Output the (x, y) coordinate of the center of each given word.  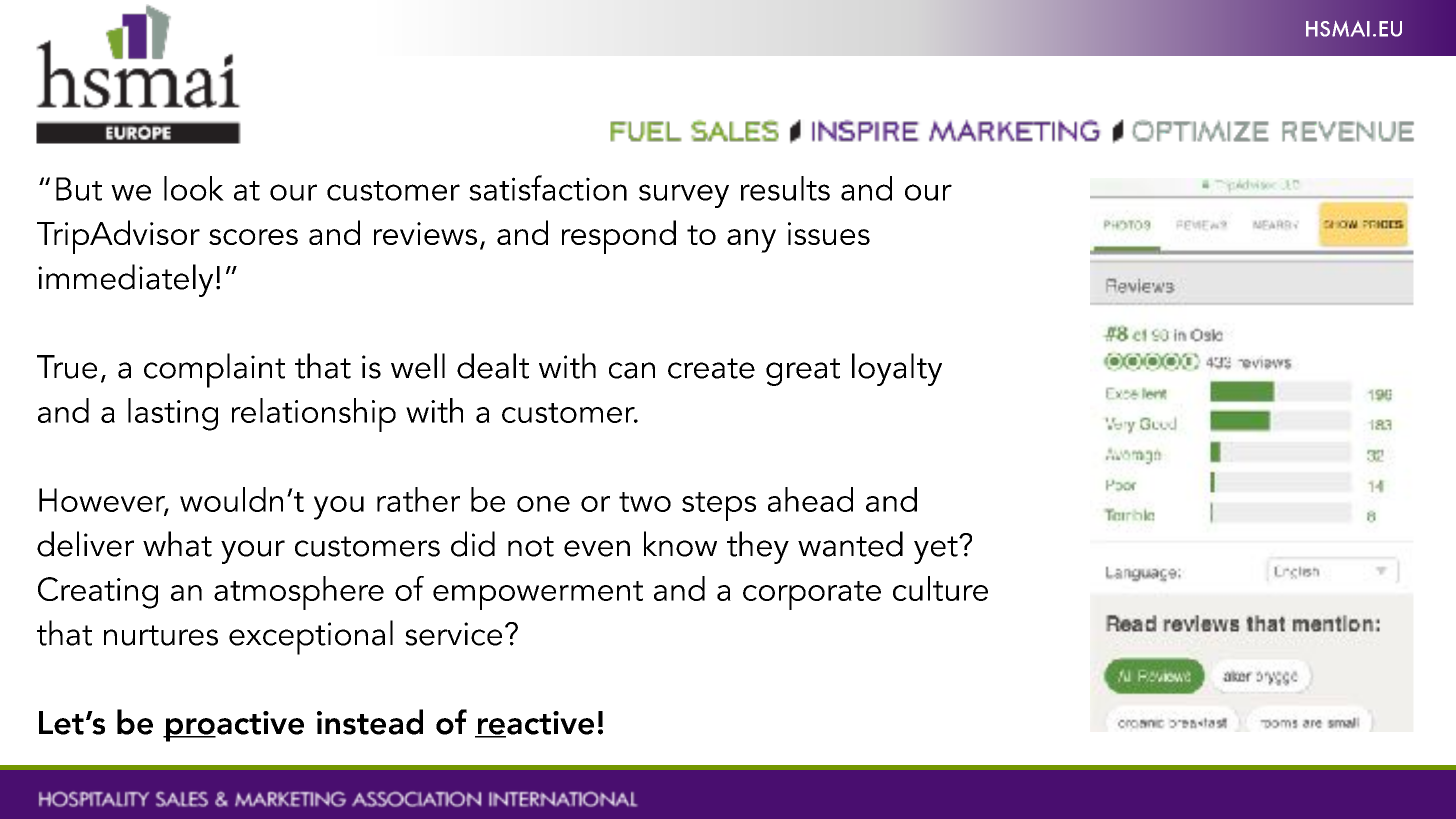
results (785, 188)
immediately (125, 280)
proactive (234, 726)
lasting (173, 414)
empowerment (538, 595)
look (194, 188)
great (803, 372)
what (177, 544)
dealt (493, 366)
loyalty (897, 369)
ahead (810, 499)
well (418, 366)
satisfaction (548, 188)
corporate (812, 595)
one (543, 504)
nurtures (161, 635)
